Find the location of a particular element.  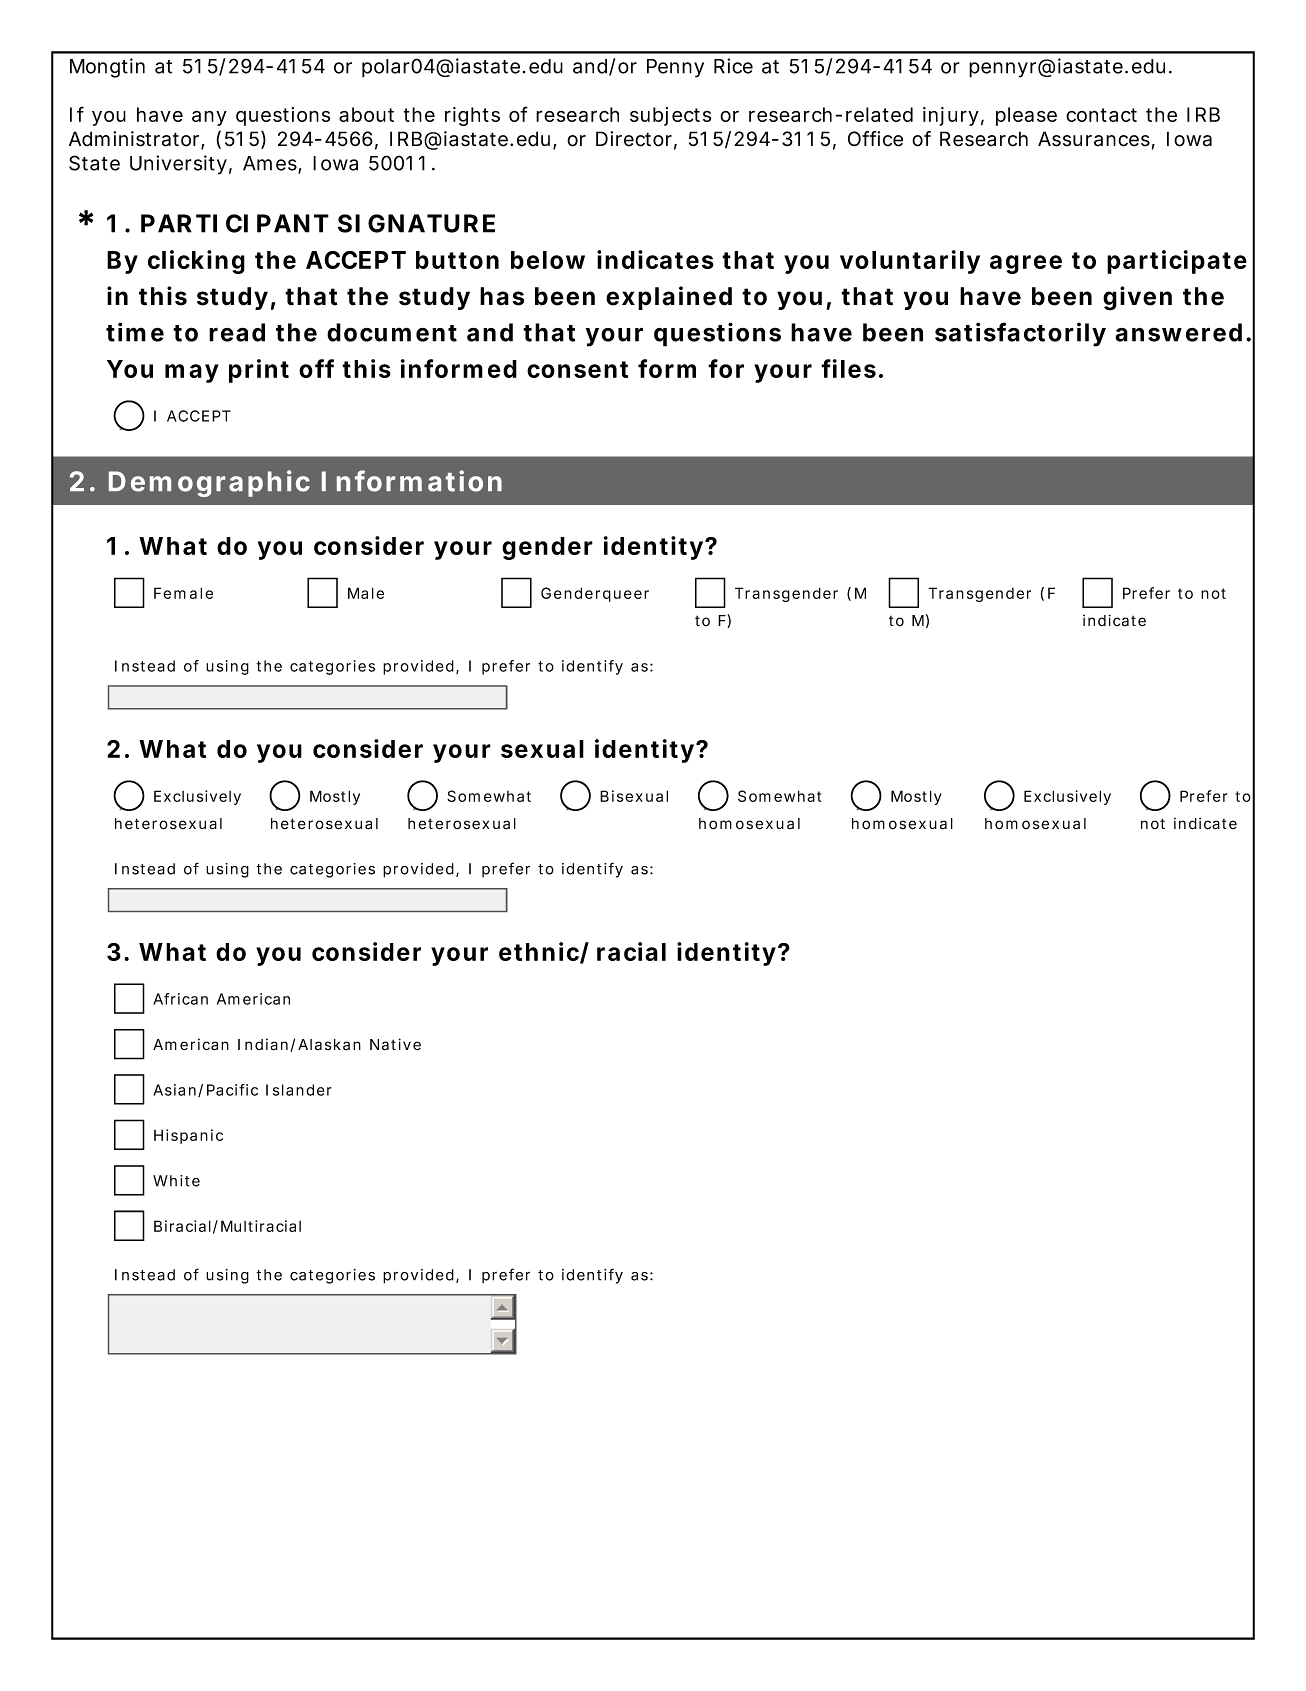

any is located at coordinates (209, 118).
